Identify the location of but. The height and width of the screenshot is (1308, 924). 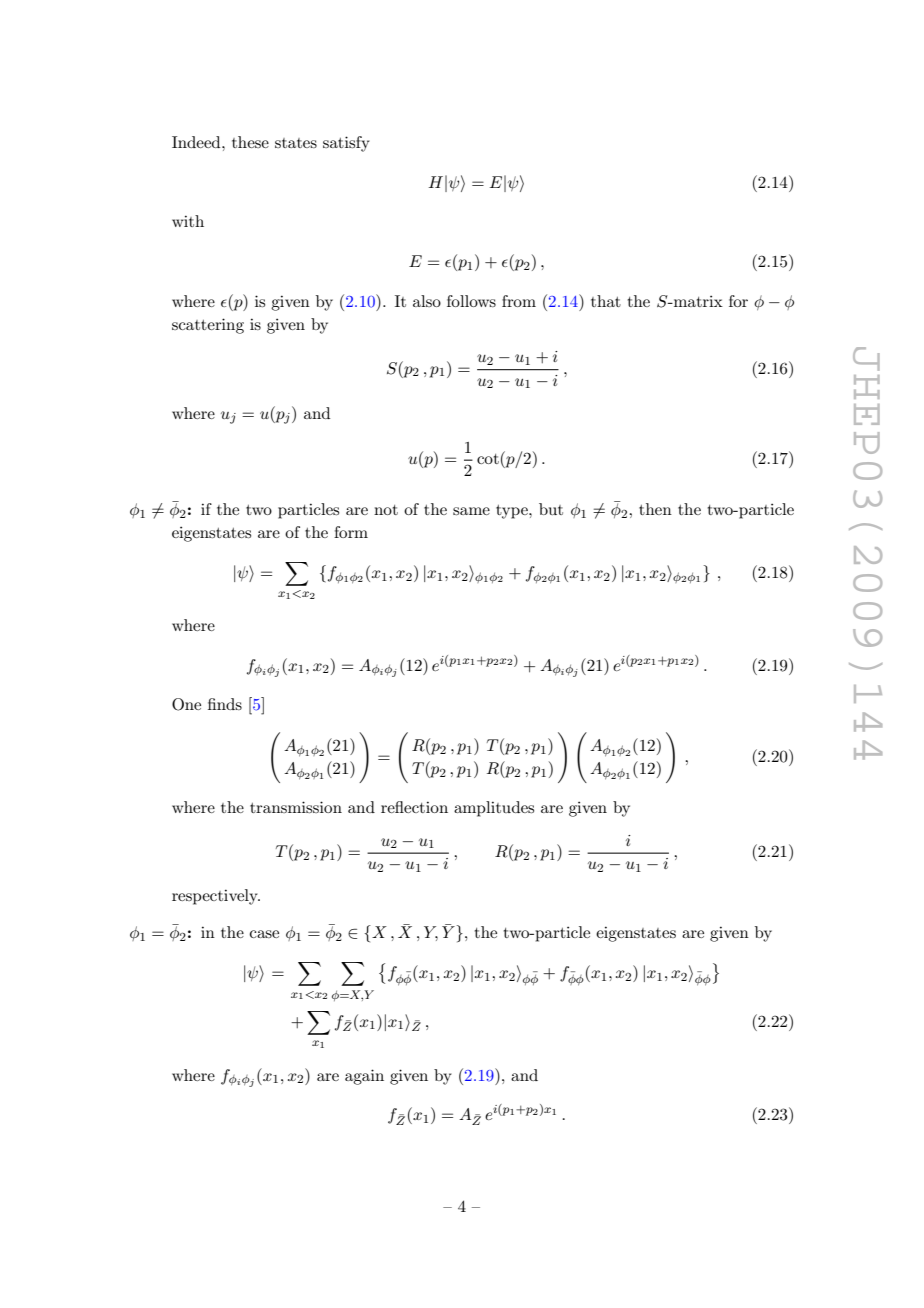
(551, 509).
